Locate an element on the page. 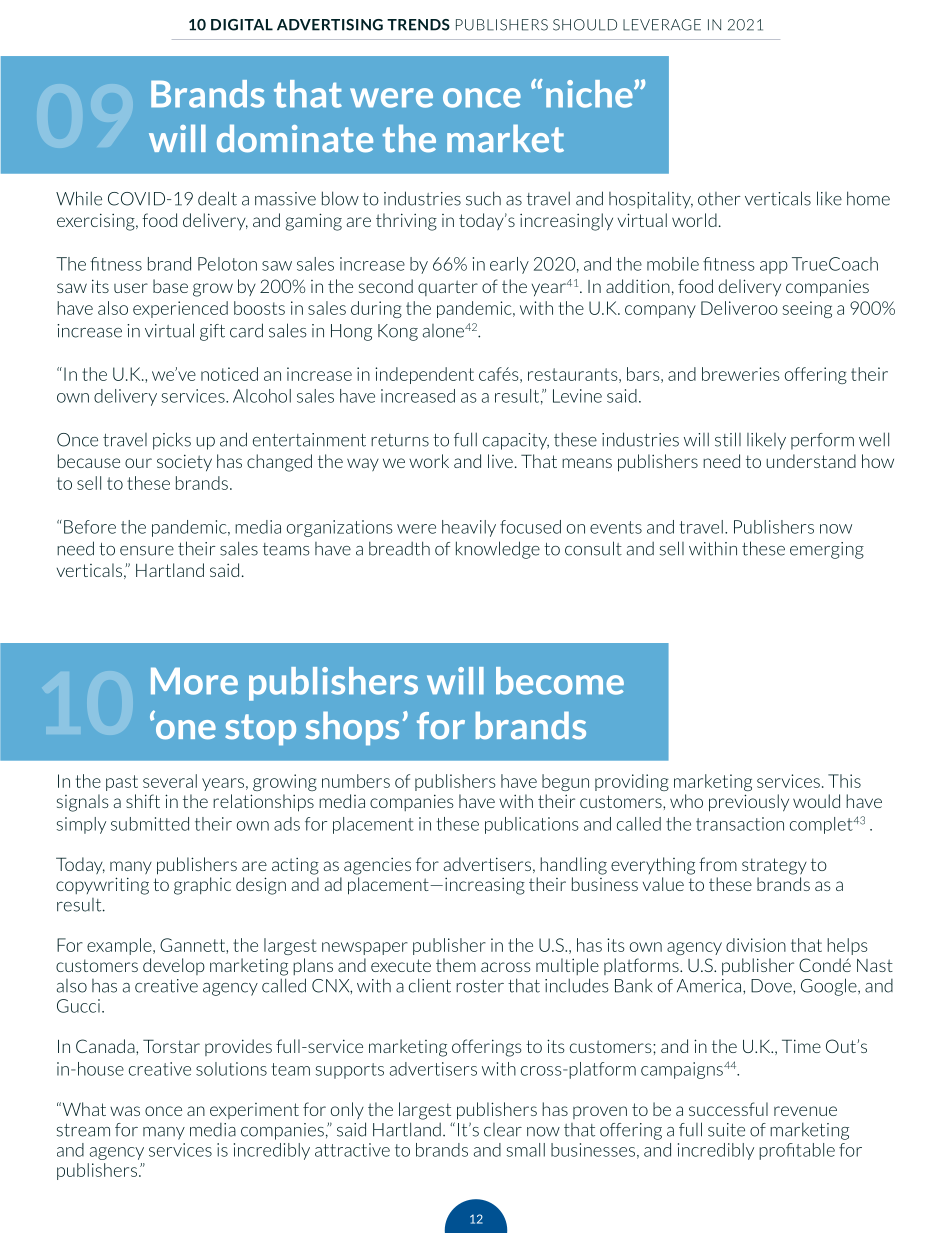 The image size is (952, 1233). clear is located at coordinates (503, 1130).
